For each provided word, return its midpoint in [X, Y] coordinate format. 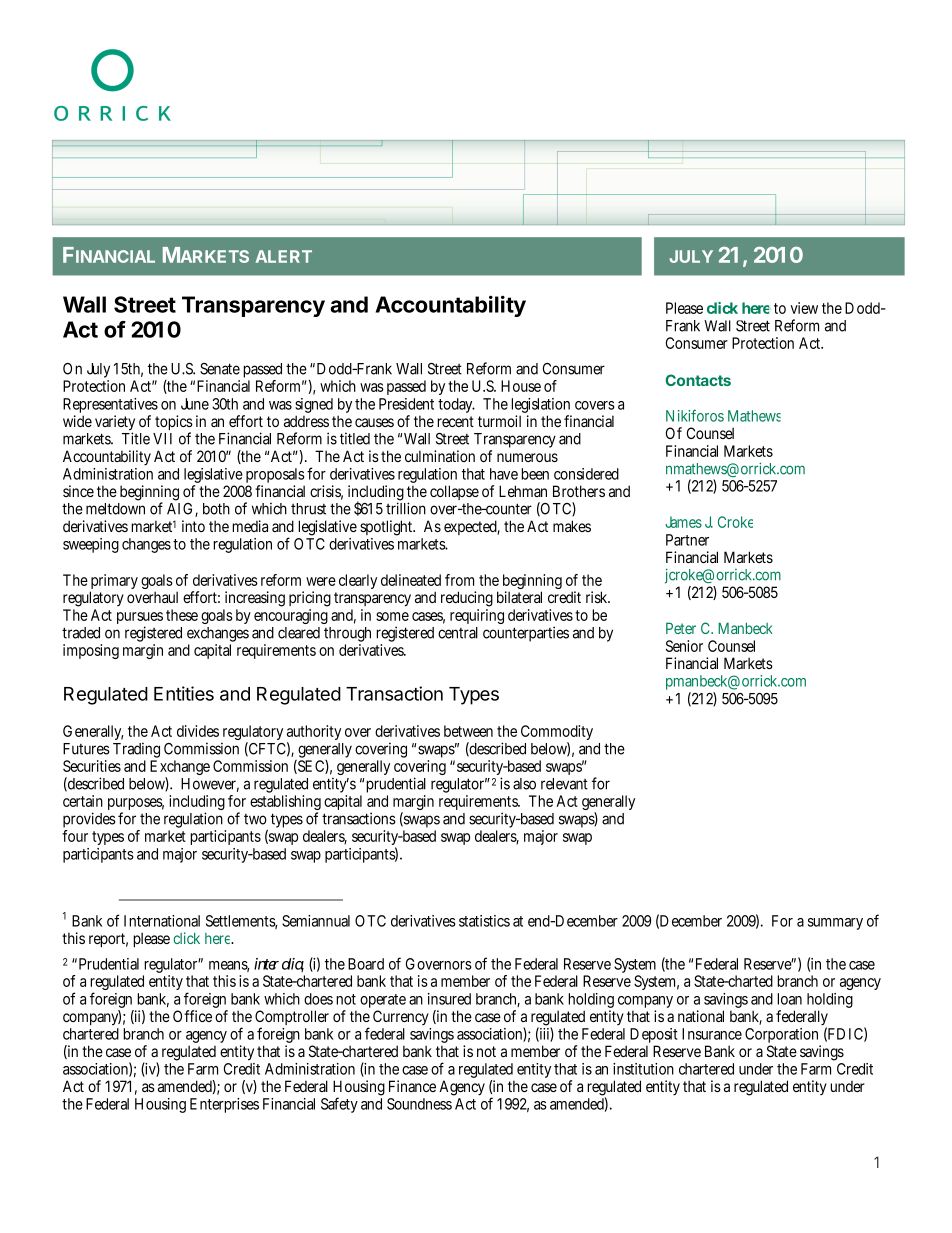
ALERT [284, 256]
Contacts [698, 380]
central [458, 633]
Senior [684, 646]
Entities [184, 693]
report [107, 940]
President [406, 404]
